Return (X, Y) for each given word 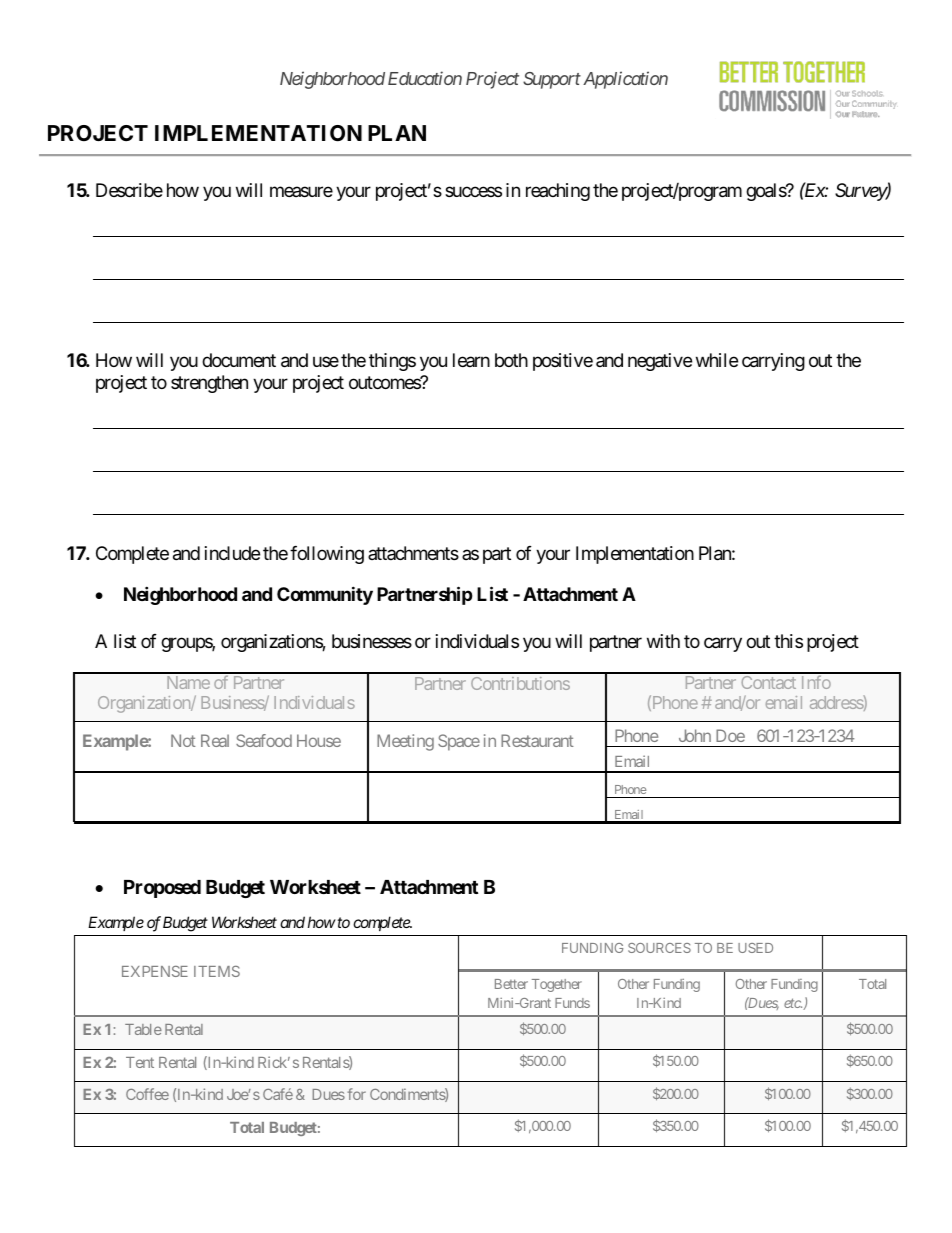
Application (625, 80)
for (356, 1094)
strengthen (209, 384)
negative (660, 362)
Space (459, 742)
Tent (140, 1062)
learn (471, 360)
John (695, 735)
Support (552, 80)
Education (425, 78)
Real (215, 740)
